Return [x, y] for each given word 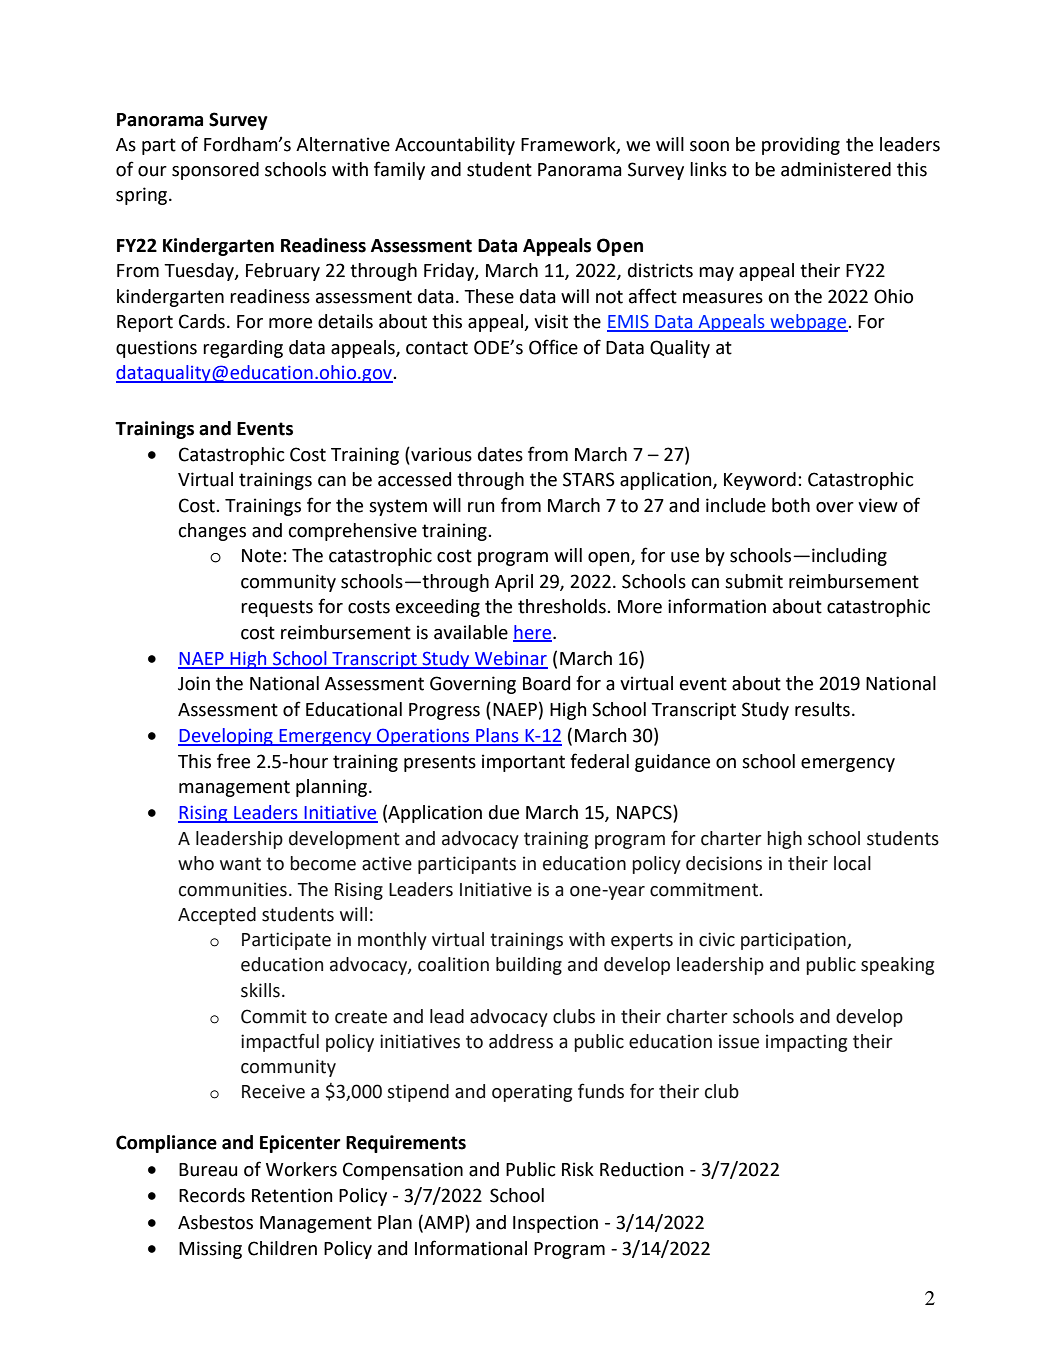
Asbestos [215, 1222]
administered [836, 169]
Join [194, 683]
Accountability [455, 146]
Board [546, 683]
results [822, 709]
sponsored [215, 171]
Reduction [642, 1169]
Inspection [555, 1224]
